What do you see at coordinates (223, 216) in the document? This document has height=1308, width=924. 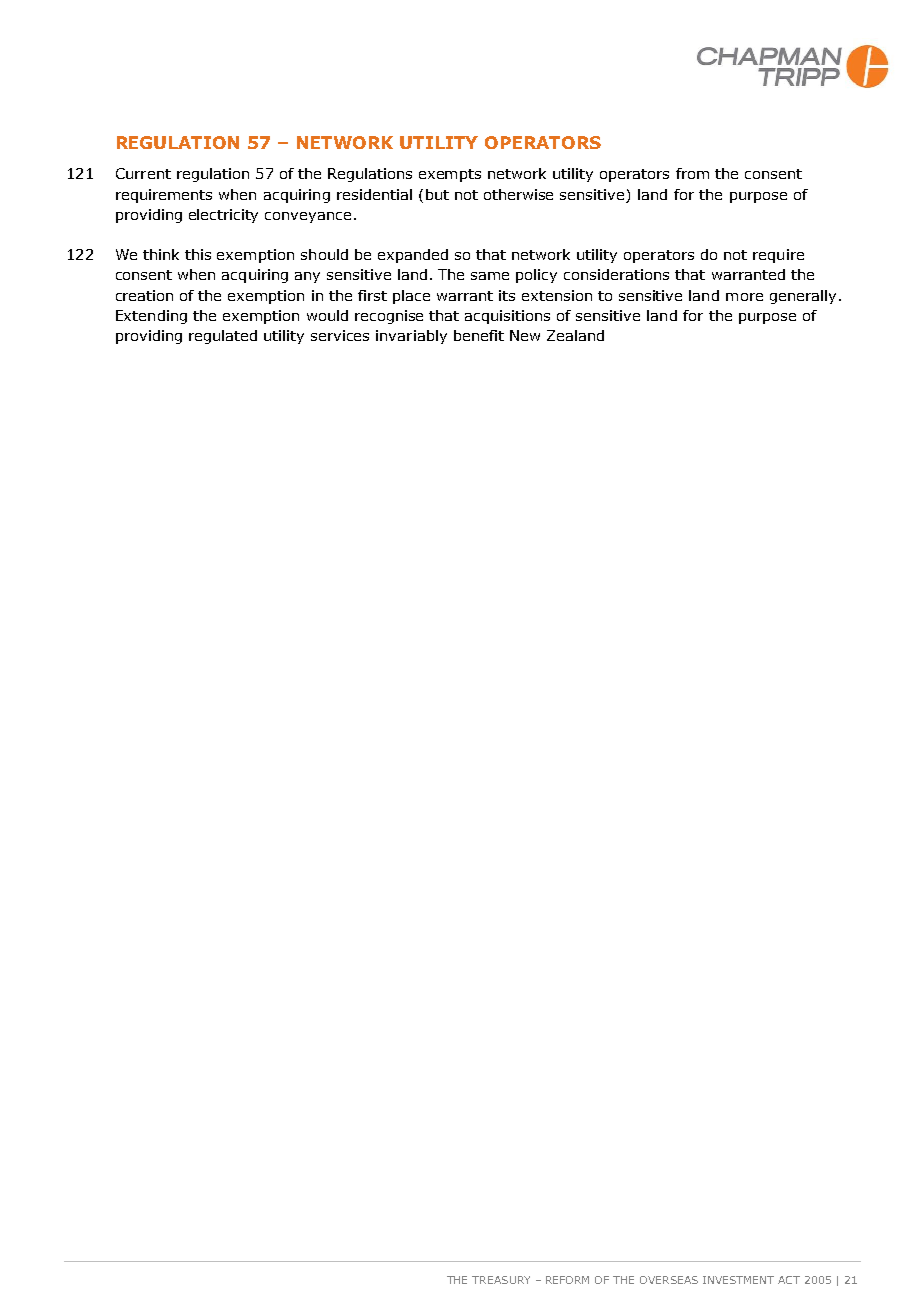 I see `electricity` at bounding box center [223, 216].
